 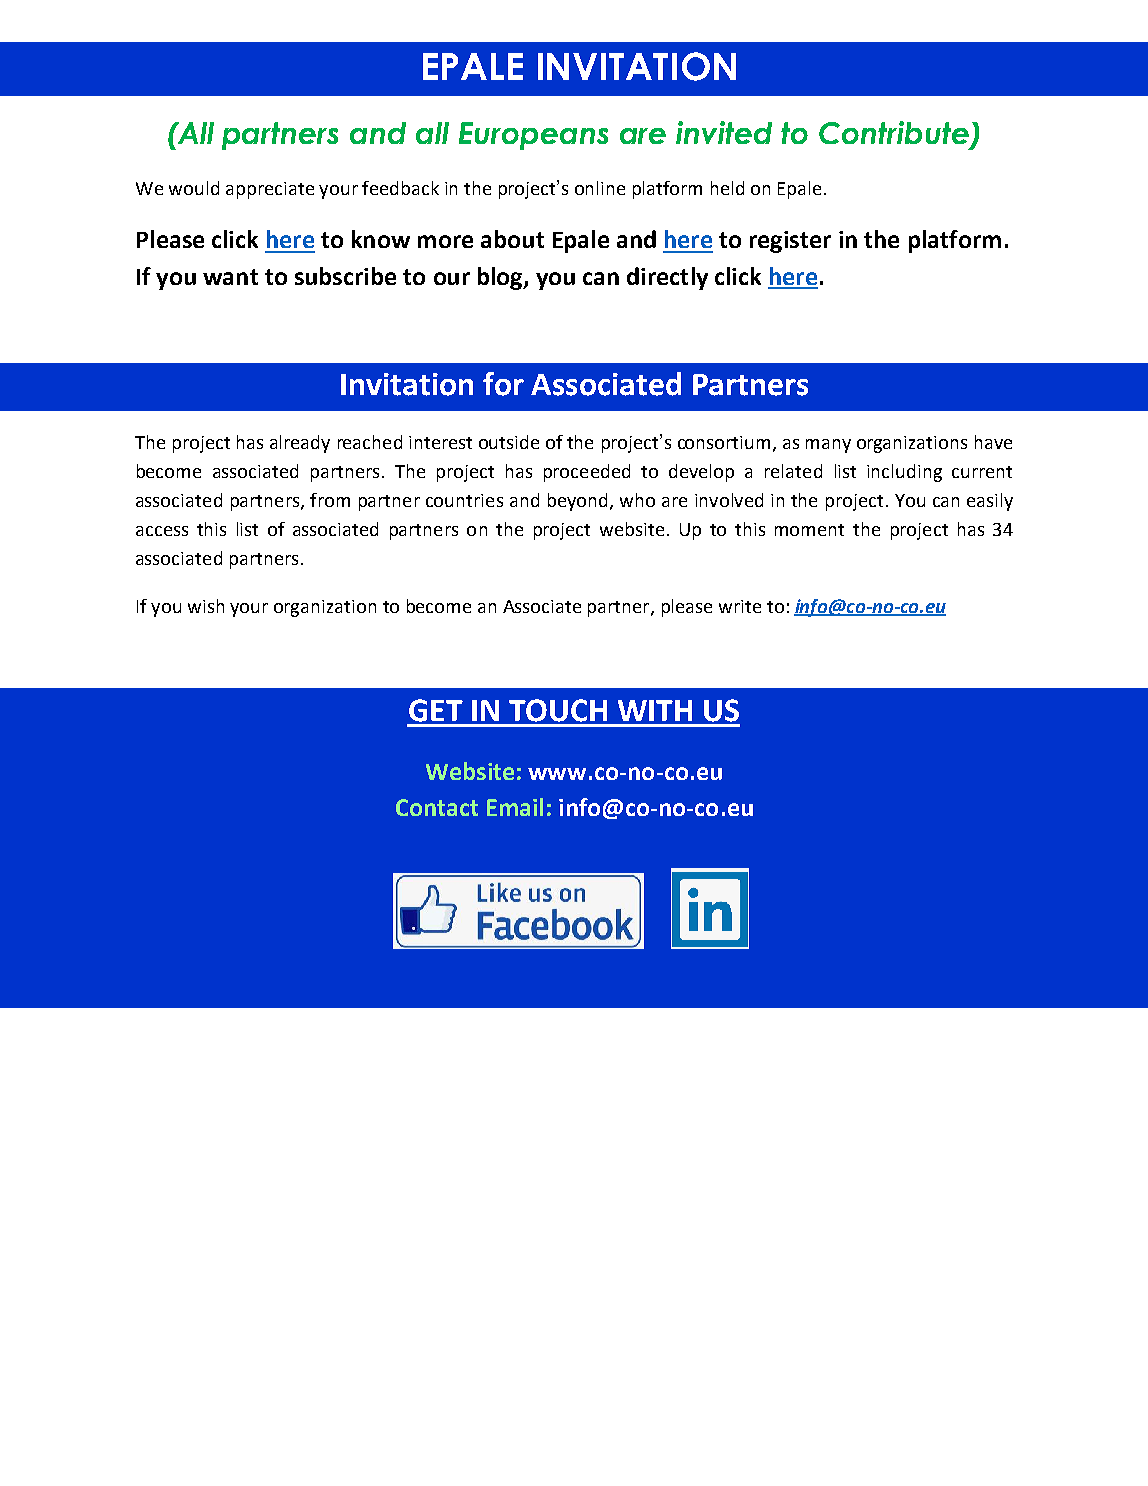 What do you see at coordinates (509, 442) in the screenshot?
I see `outside` at bounding box center [509, 442].
